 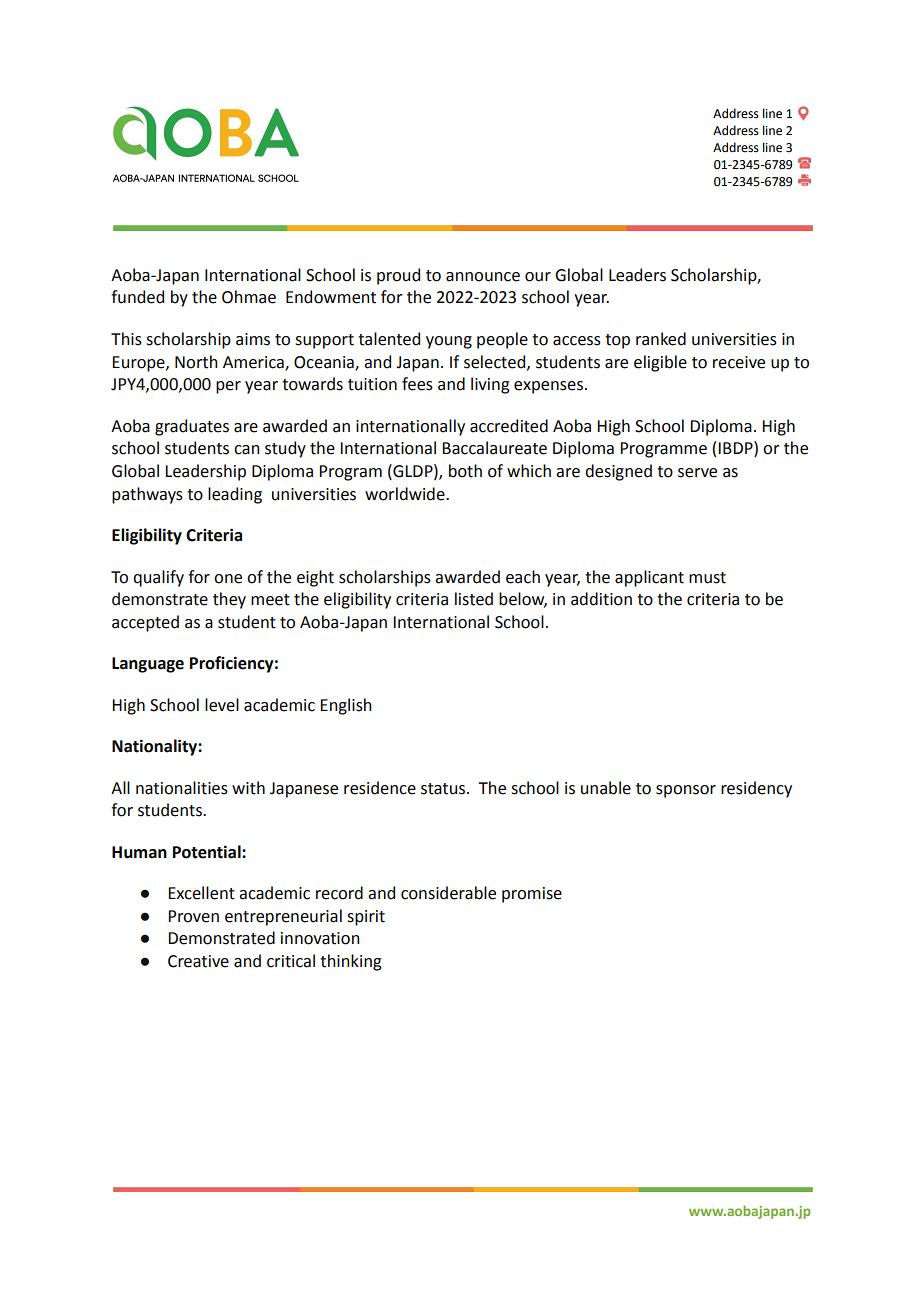 What do you see at coordinates (474, 599) in the screenshot?
I see `listed` at bounding box center [474, 599].
